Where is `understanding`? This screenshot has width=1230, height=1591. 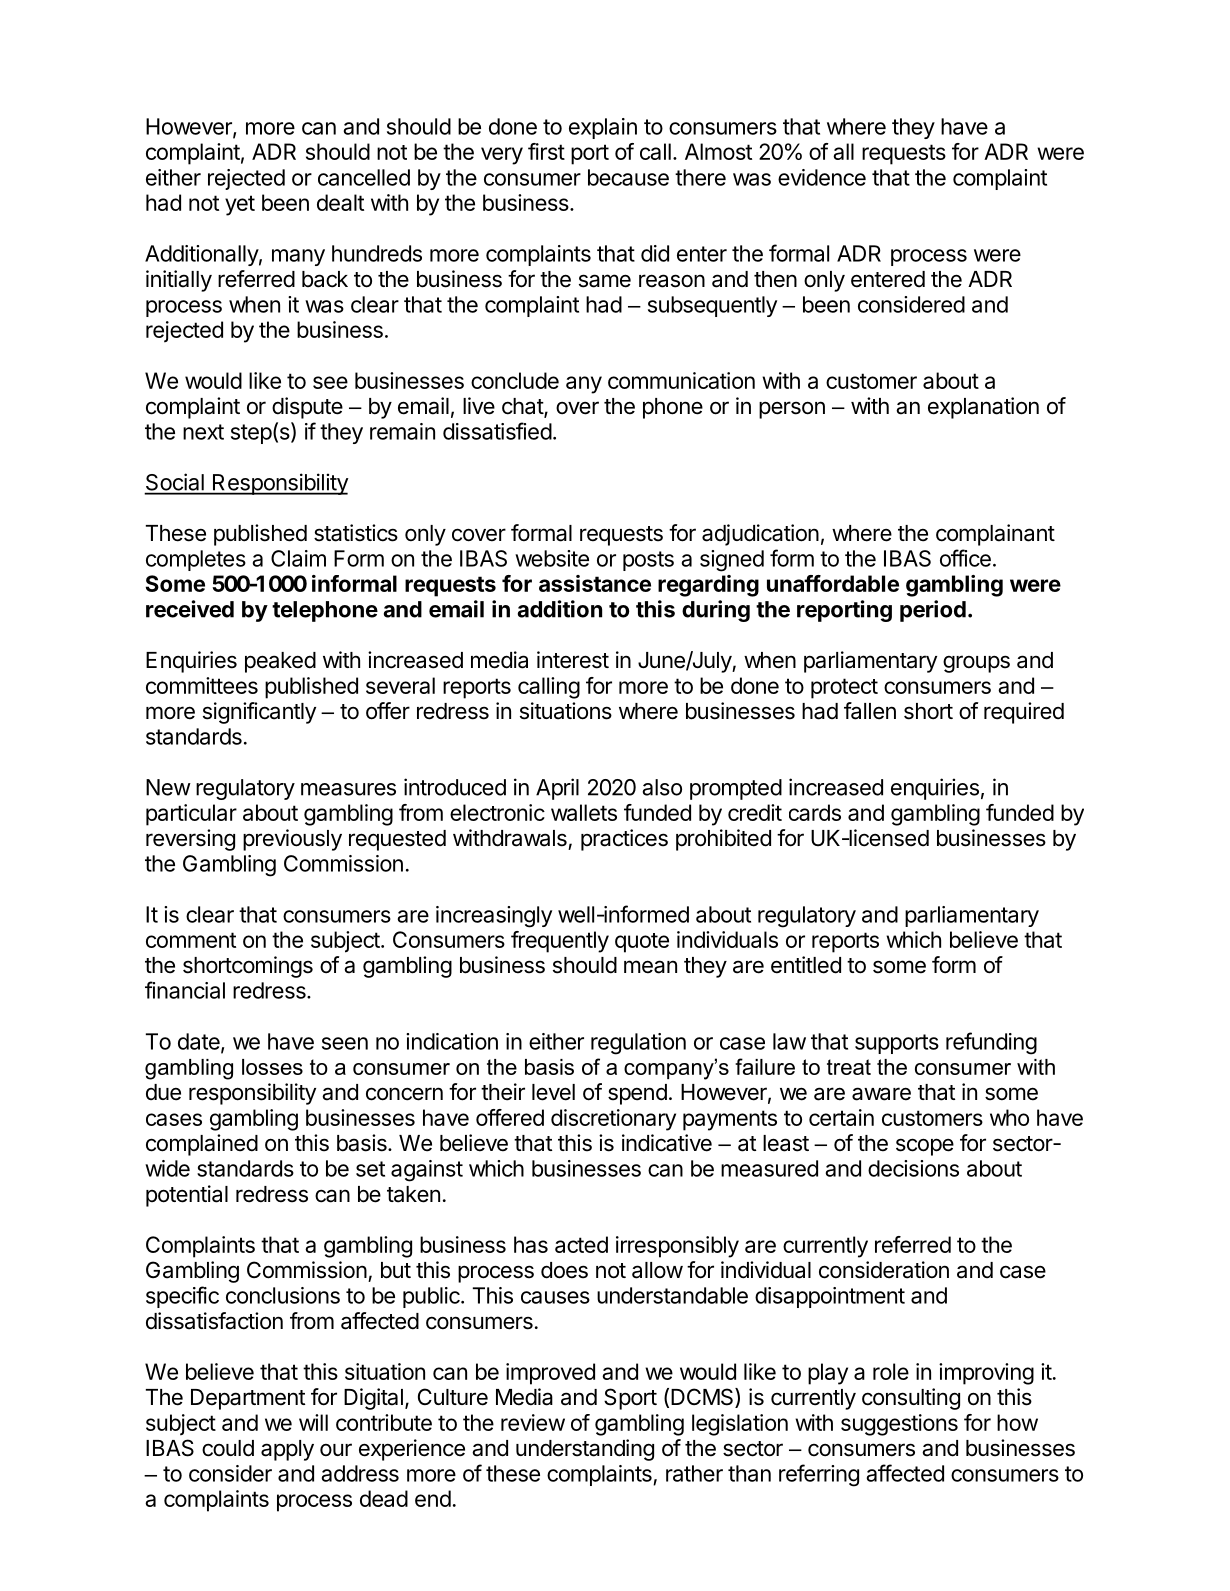 understanding is located at coordinates (585, 1450).
